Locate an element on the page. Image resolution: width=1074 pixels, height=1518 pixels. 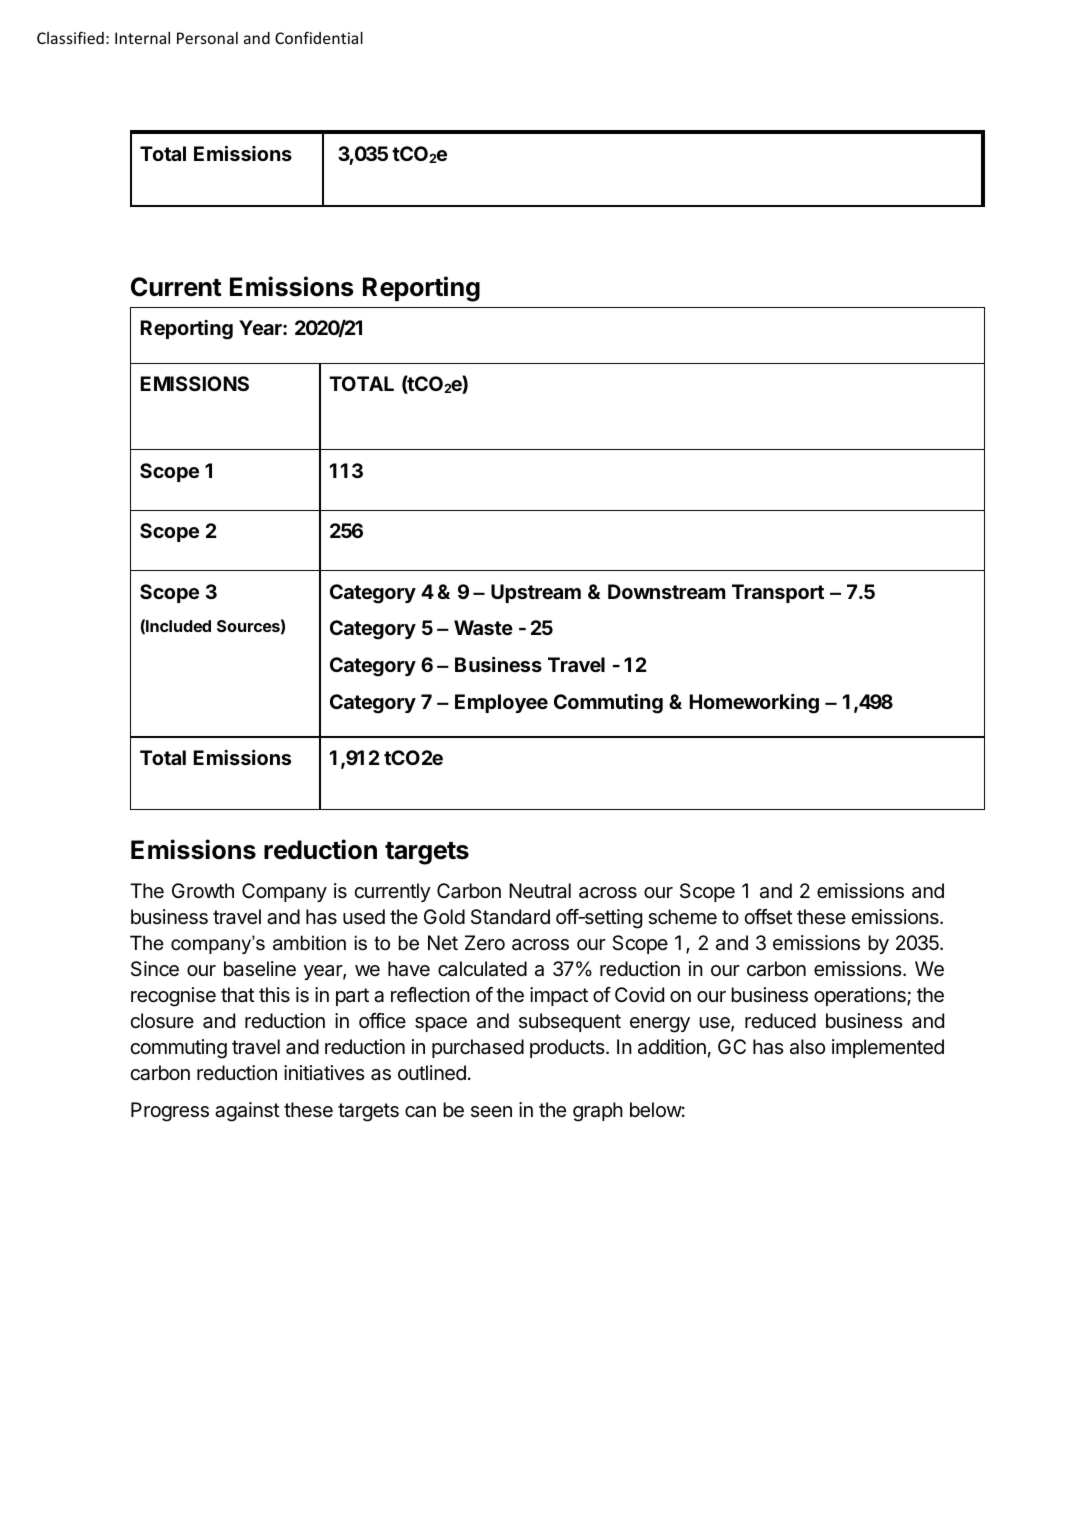
Confidential is located at coordinates (319, 37).
